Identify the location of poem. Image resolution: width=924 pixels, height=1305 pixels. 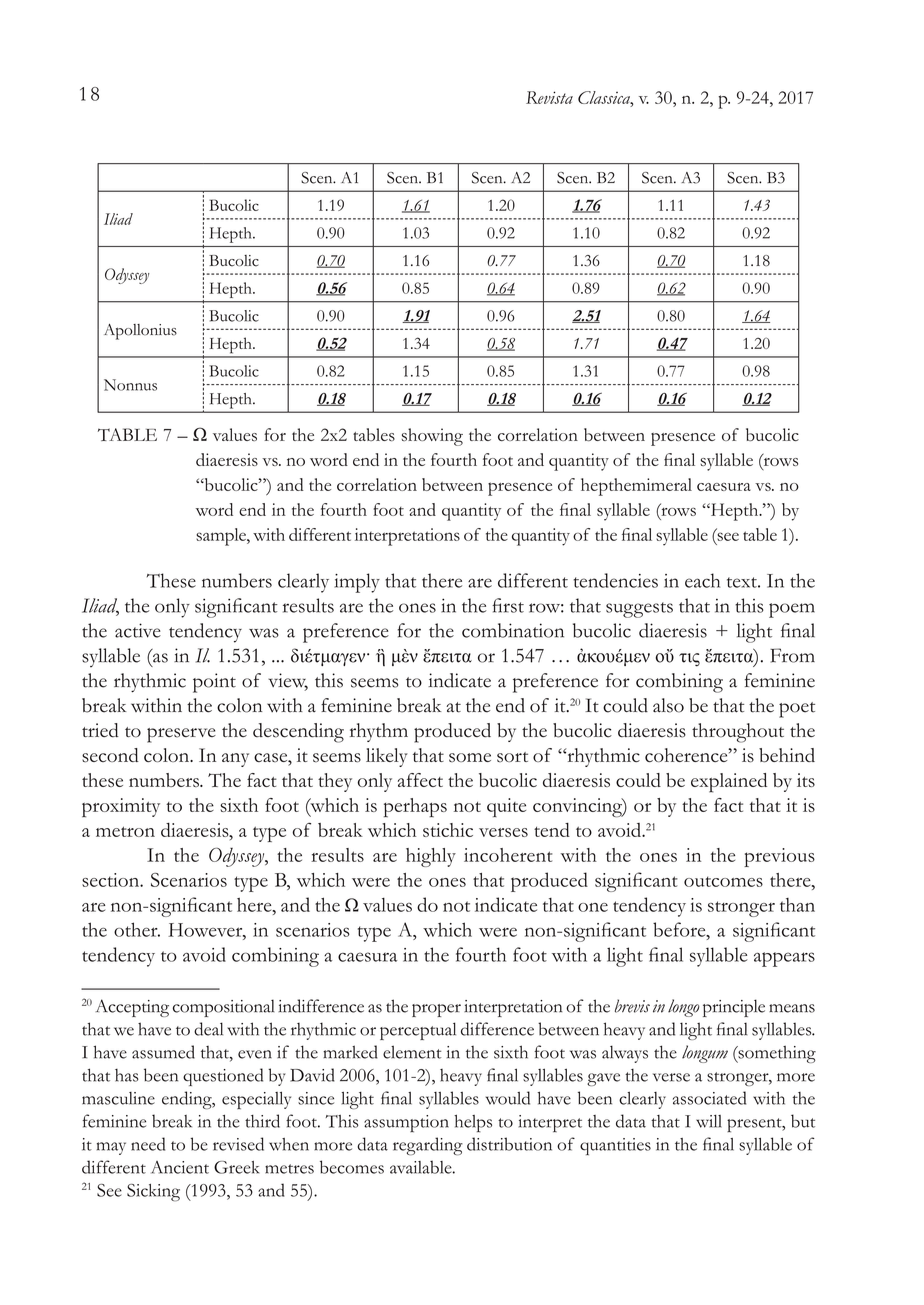
(792, 610).
